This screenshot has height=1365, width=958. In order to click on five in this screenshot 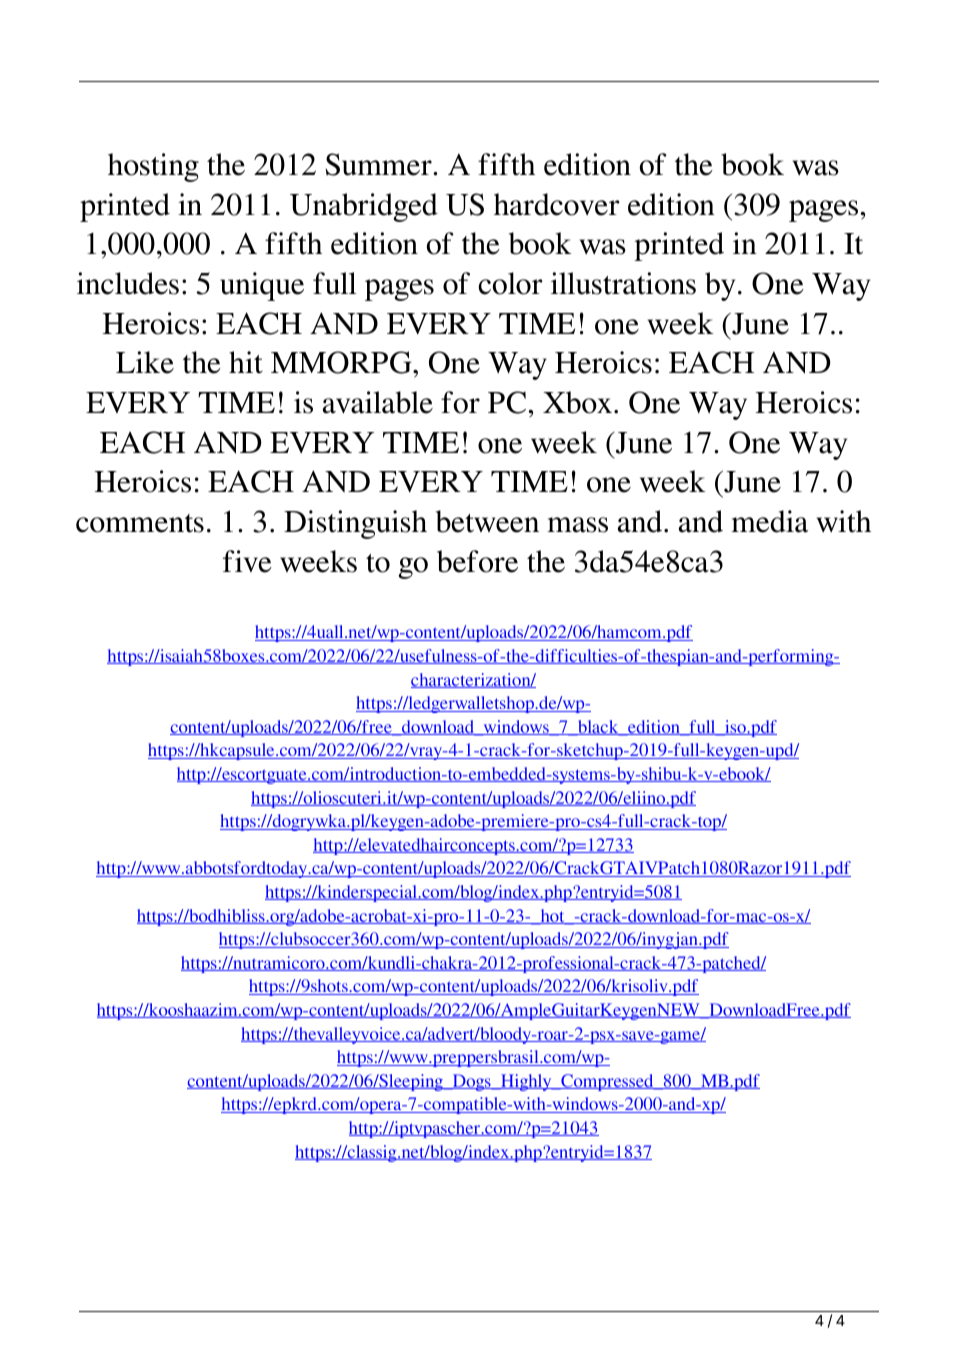, I will do `click(247, 561)`.
